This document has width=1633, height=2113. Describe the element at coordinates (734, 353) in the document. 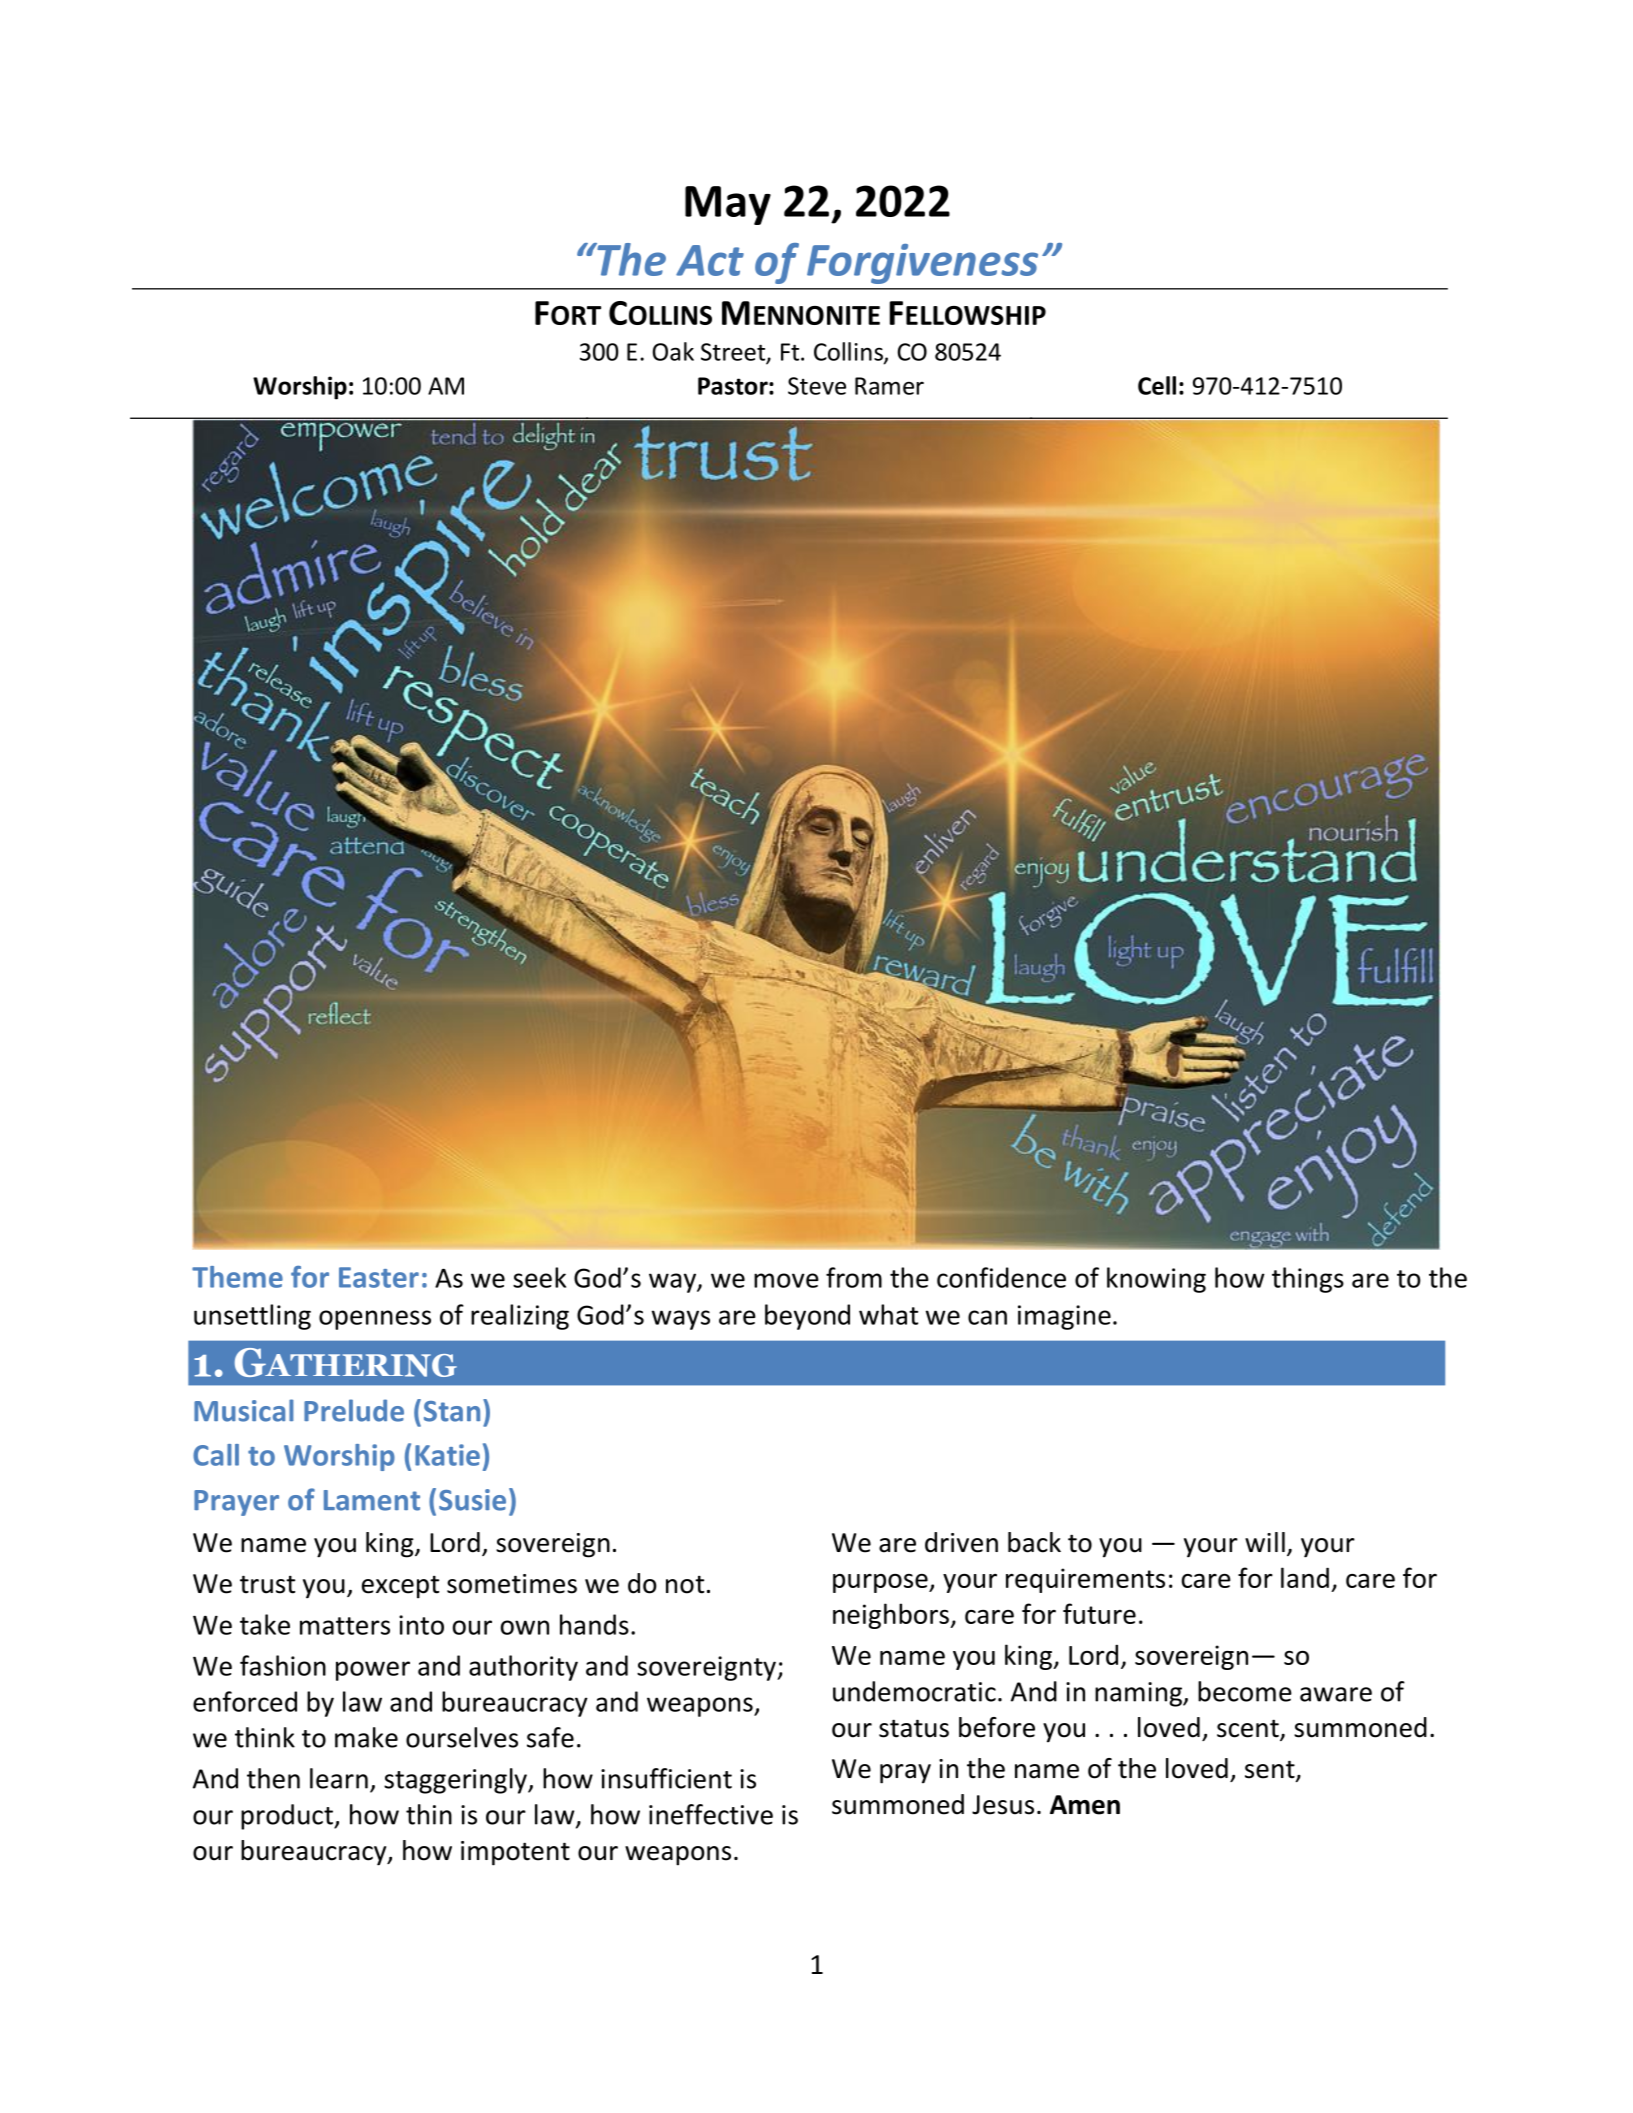

I see `Street` at that location.
